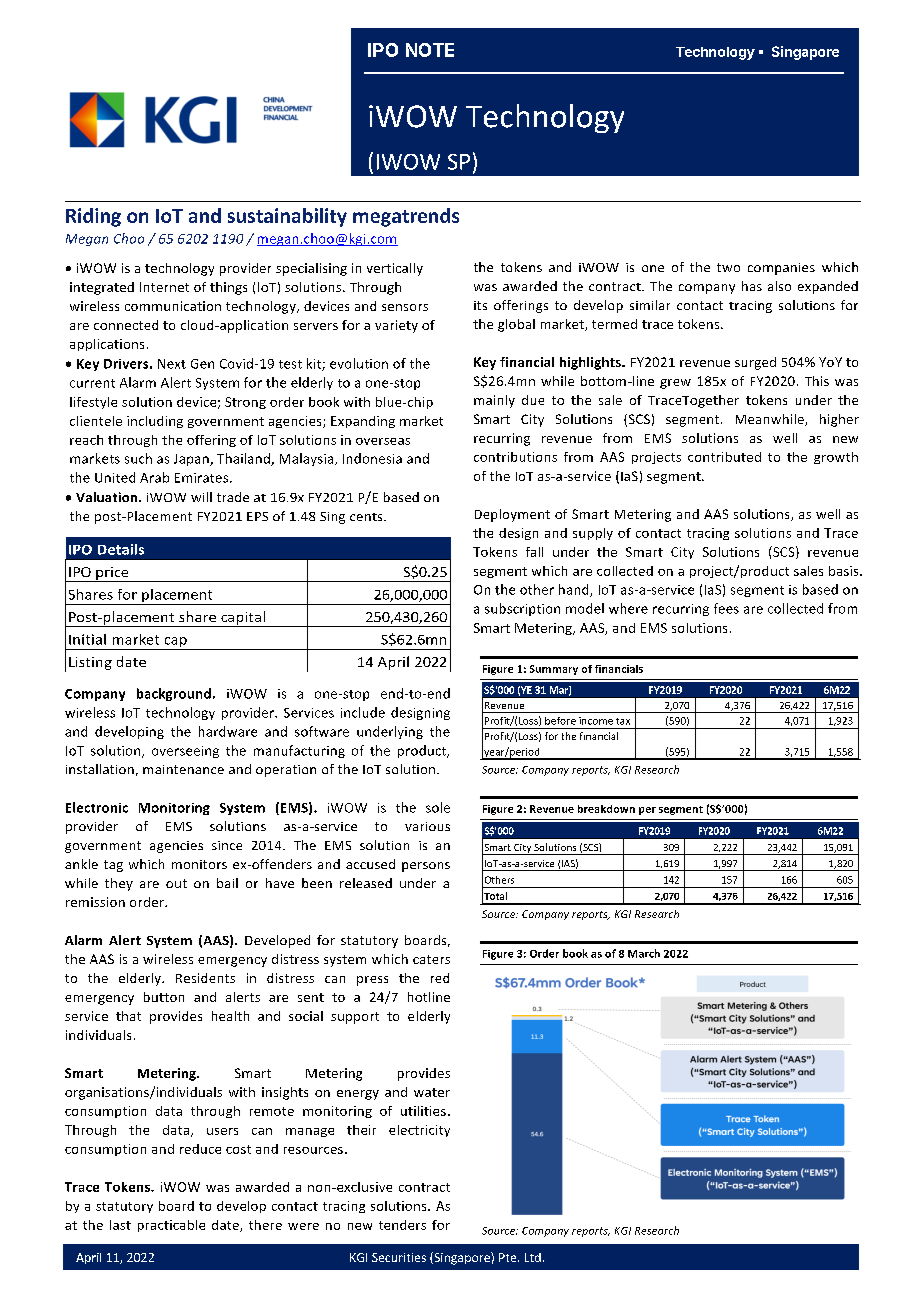  What do you see at coordinates (171, 1226) in the document?
I see `practicable` at bounding box center [171, 1226].
